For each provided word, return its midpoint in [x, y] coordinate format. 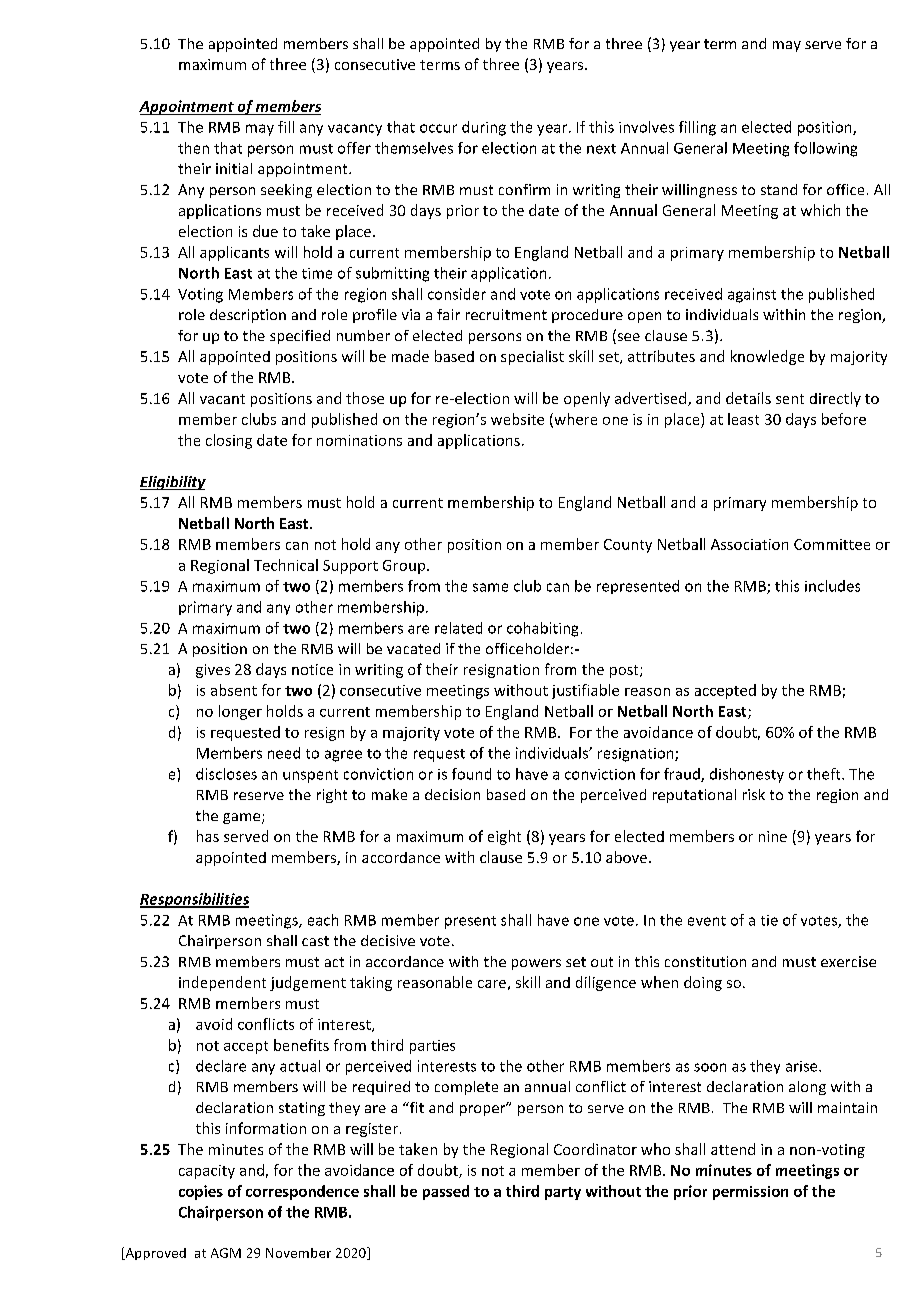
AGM [226, 1253]
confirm [524, 189]
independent [222, 983]
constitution [705, 961]
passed [446, 1192]
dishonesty [747, 775]
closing [229, 441]
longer [240, 712]
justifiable [585, 691]
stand [779, 189]
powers [536, 964]
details [748, 398]
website [517, 419]
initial [234, 168]
